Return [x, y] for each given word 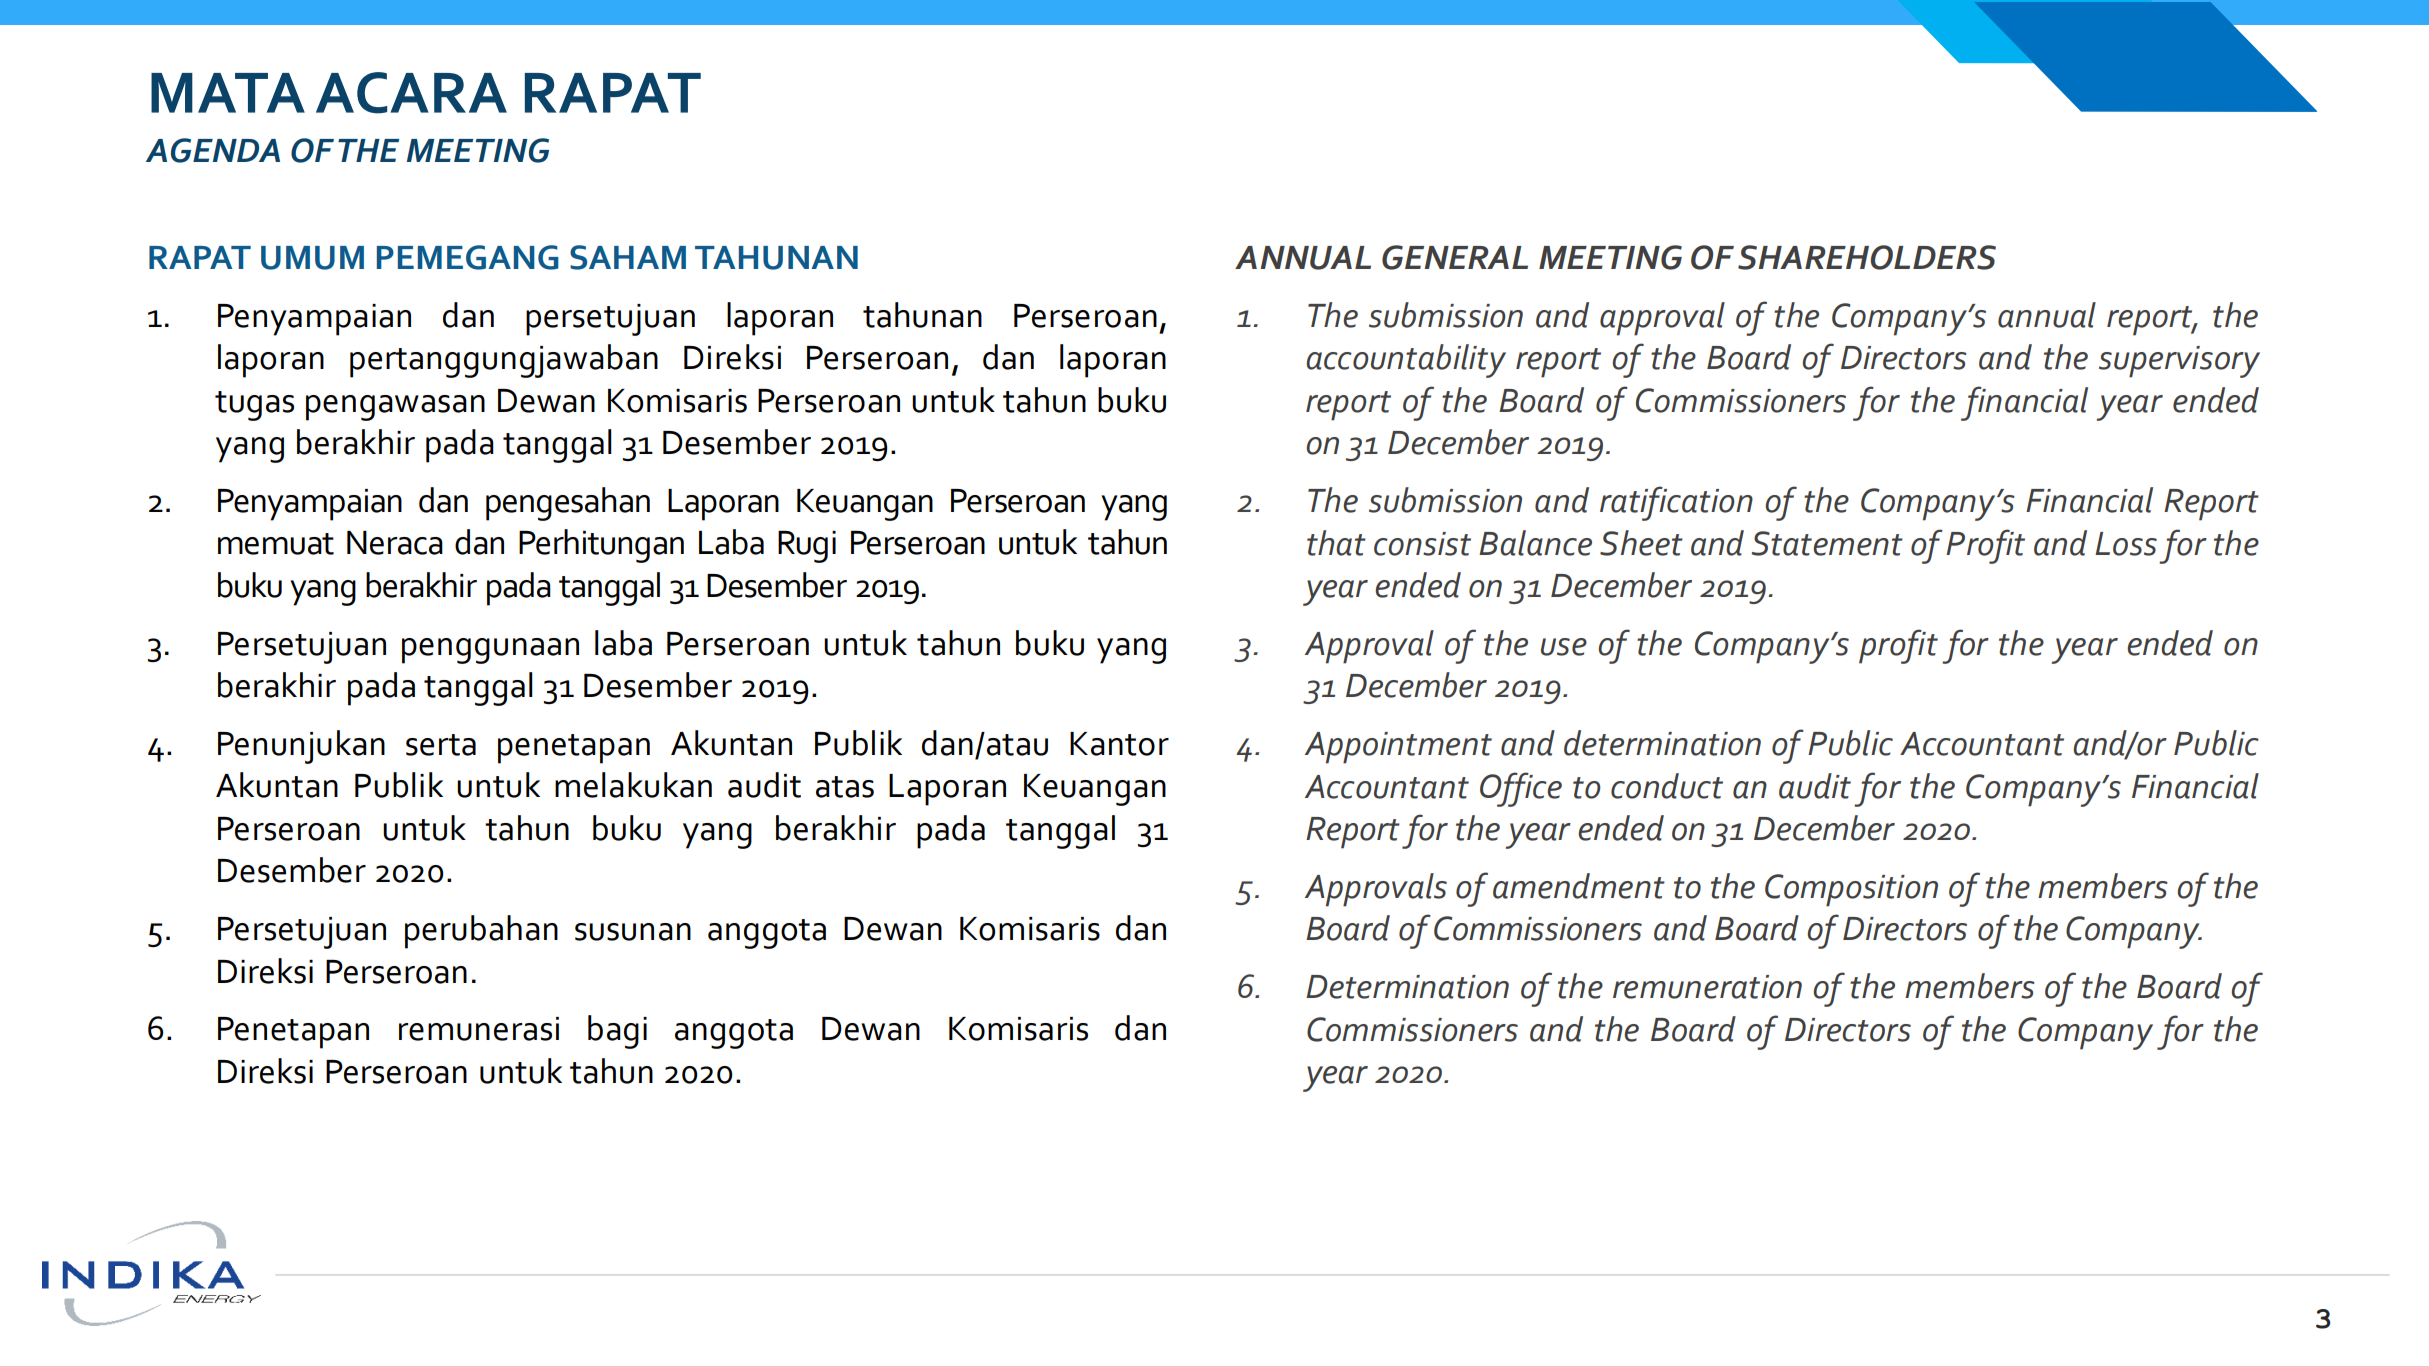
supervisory [2179, 362]
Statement [1827, 543]
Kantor [1119, 744]
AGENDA [213, 150]
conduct [1667, 786]
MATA [228, 93]
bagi [617, 1032]
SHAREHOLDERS [1867, 257]
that [1336, 543]
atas [845, 787]
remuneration [1707, 987]
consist [1422, 544]
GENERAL [1455, 257]
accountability [1406, 361]
